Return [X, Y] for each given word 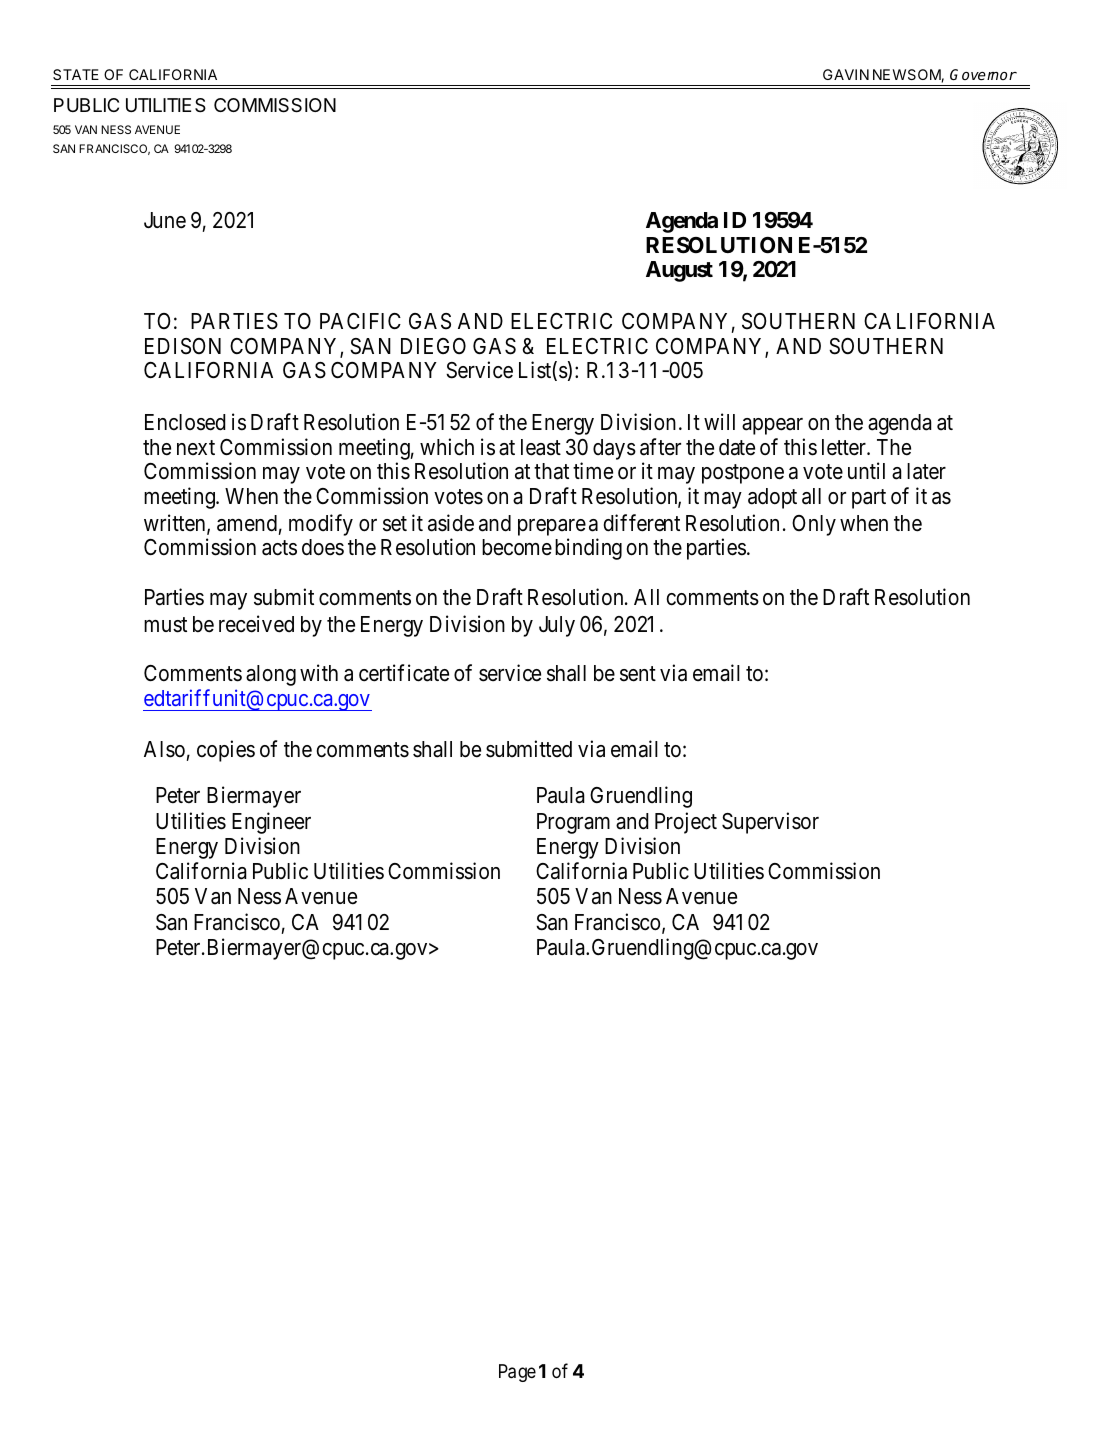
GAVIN [846, 74]
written [176, 524]
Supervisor [770, 823]
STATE [76, 74]
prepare [552, 527]
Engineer [271, 823]
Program [573, 823]
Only [814, 525]
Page [517, 1373]
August [679, 271]
